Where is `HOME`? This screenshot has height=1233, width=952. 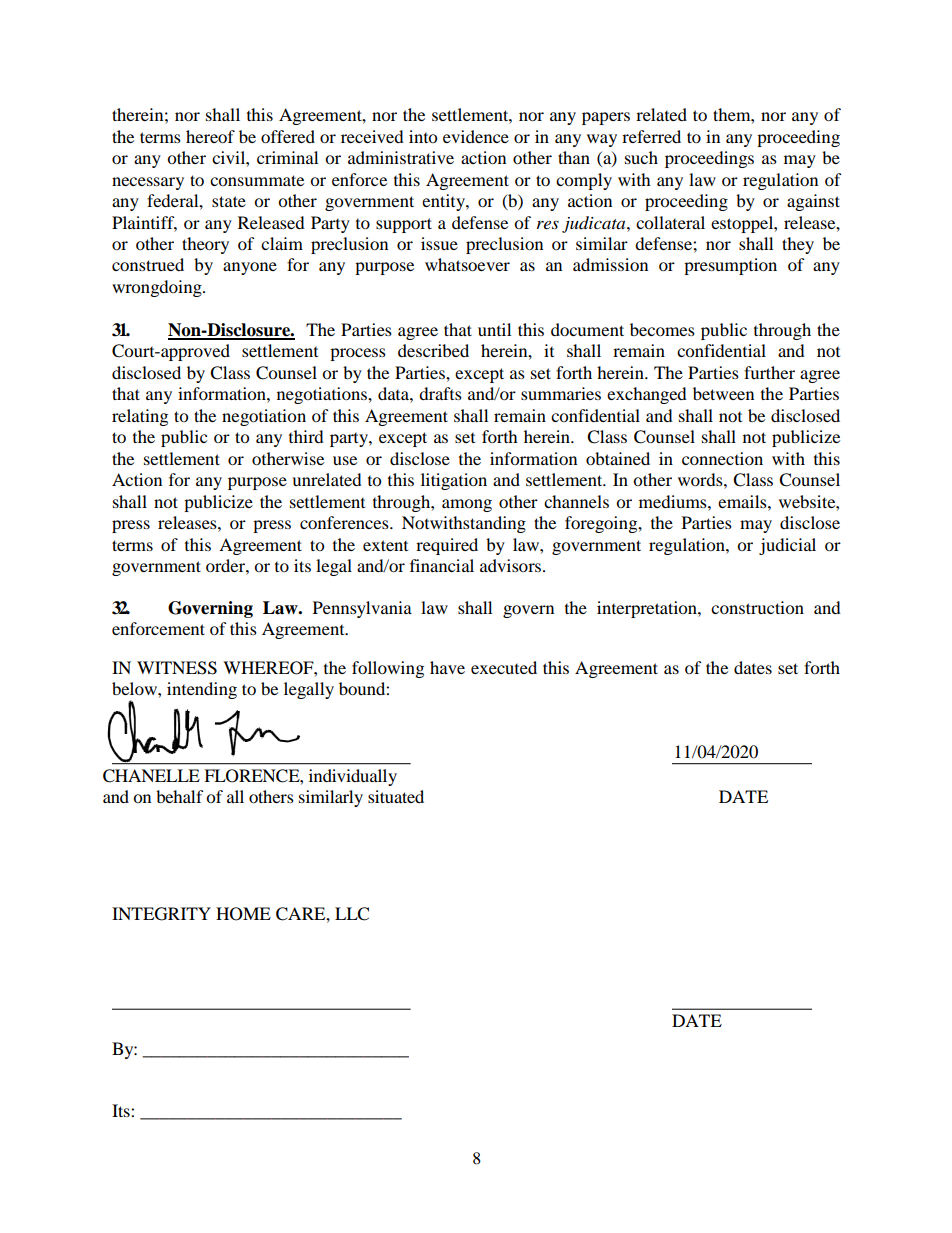 HOME is located at coordinates (243, 914).
